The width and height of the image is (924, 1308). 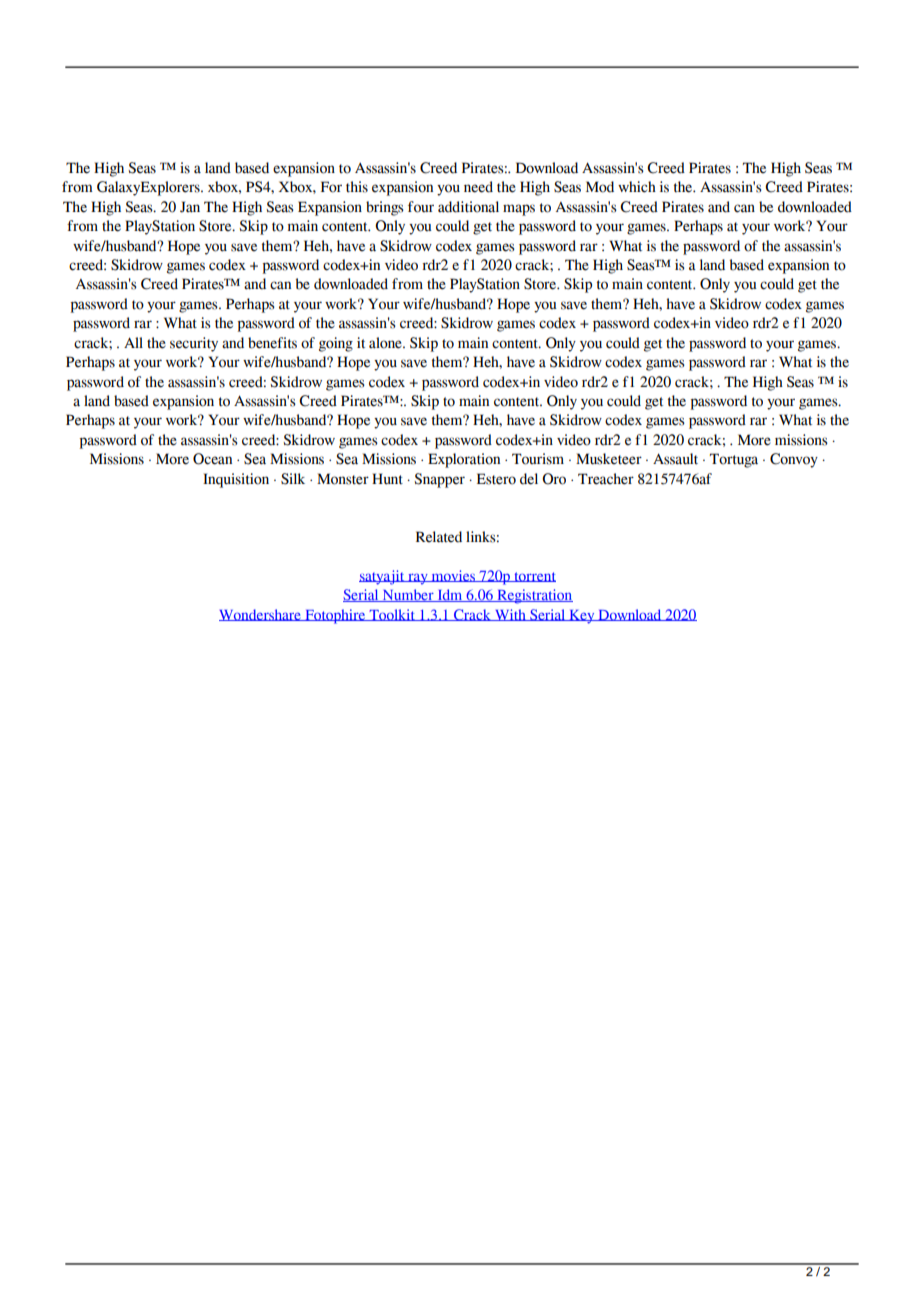 I want to click on With, so click(x=510, y=615).
